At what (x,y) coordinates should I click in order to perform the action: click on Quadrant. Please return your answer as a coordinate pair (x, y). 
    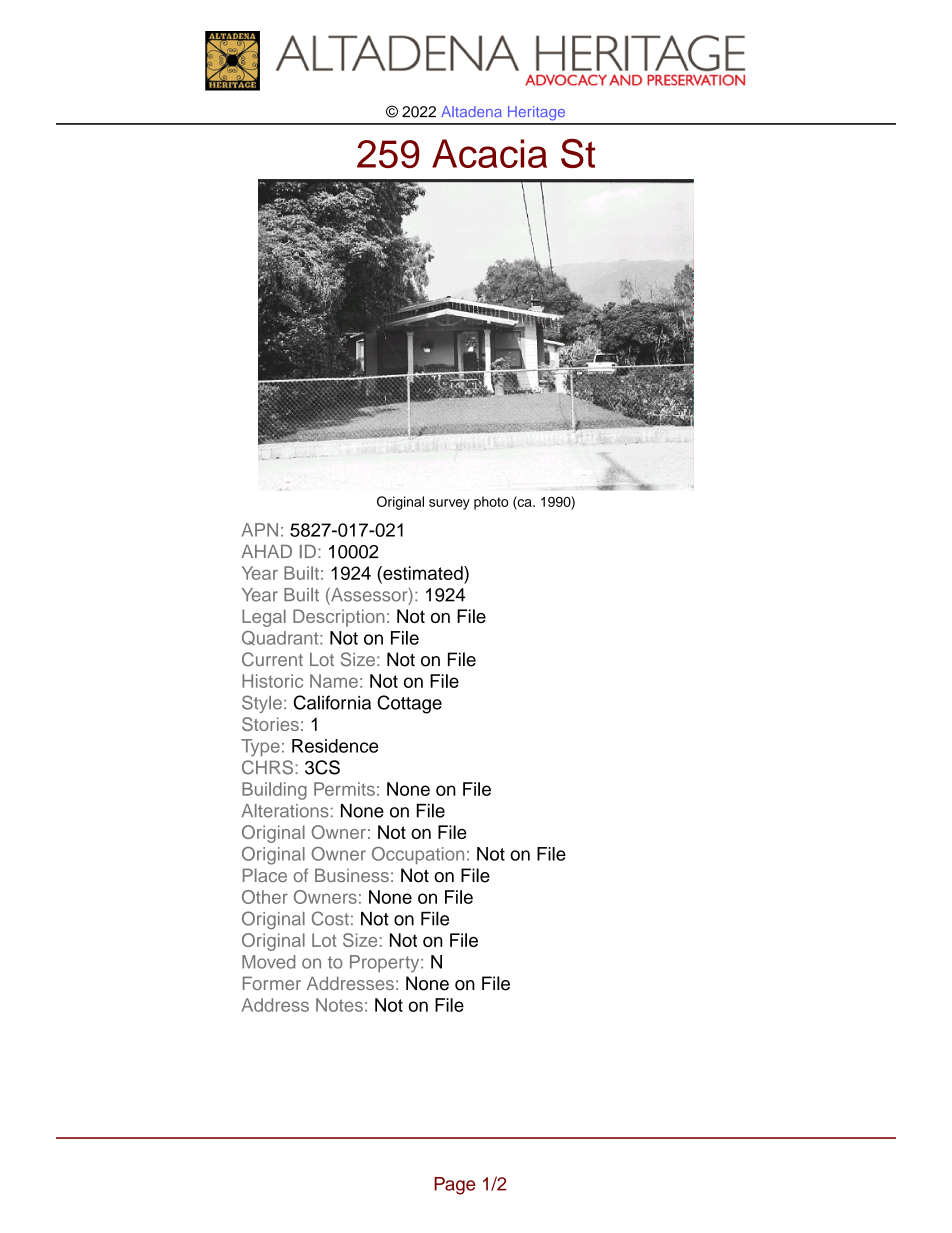
    Looking at the image, I should click on (281, 638).
